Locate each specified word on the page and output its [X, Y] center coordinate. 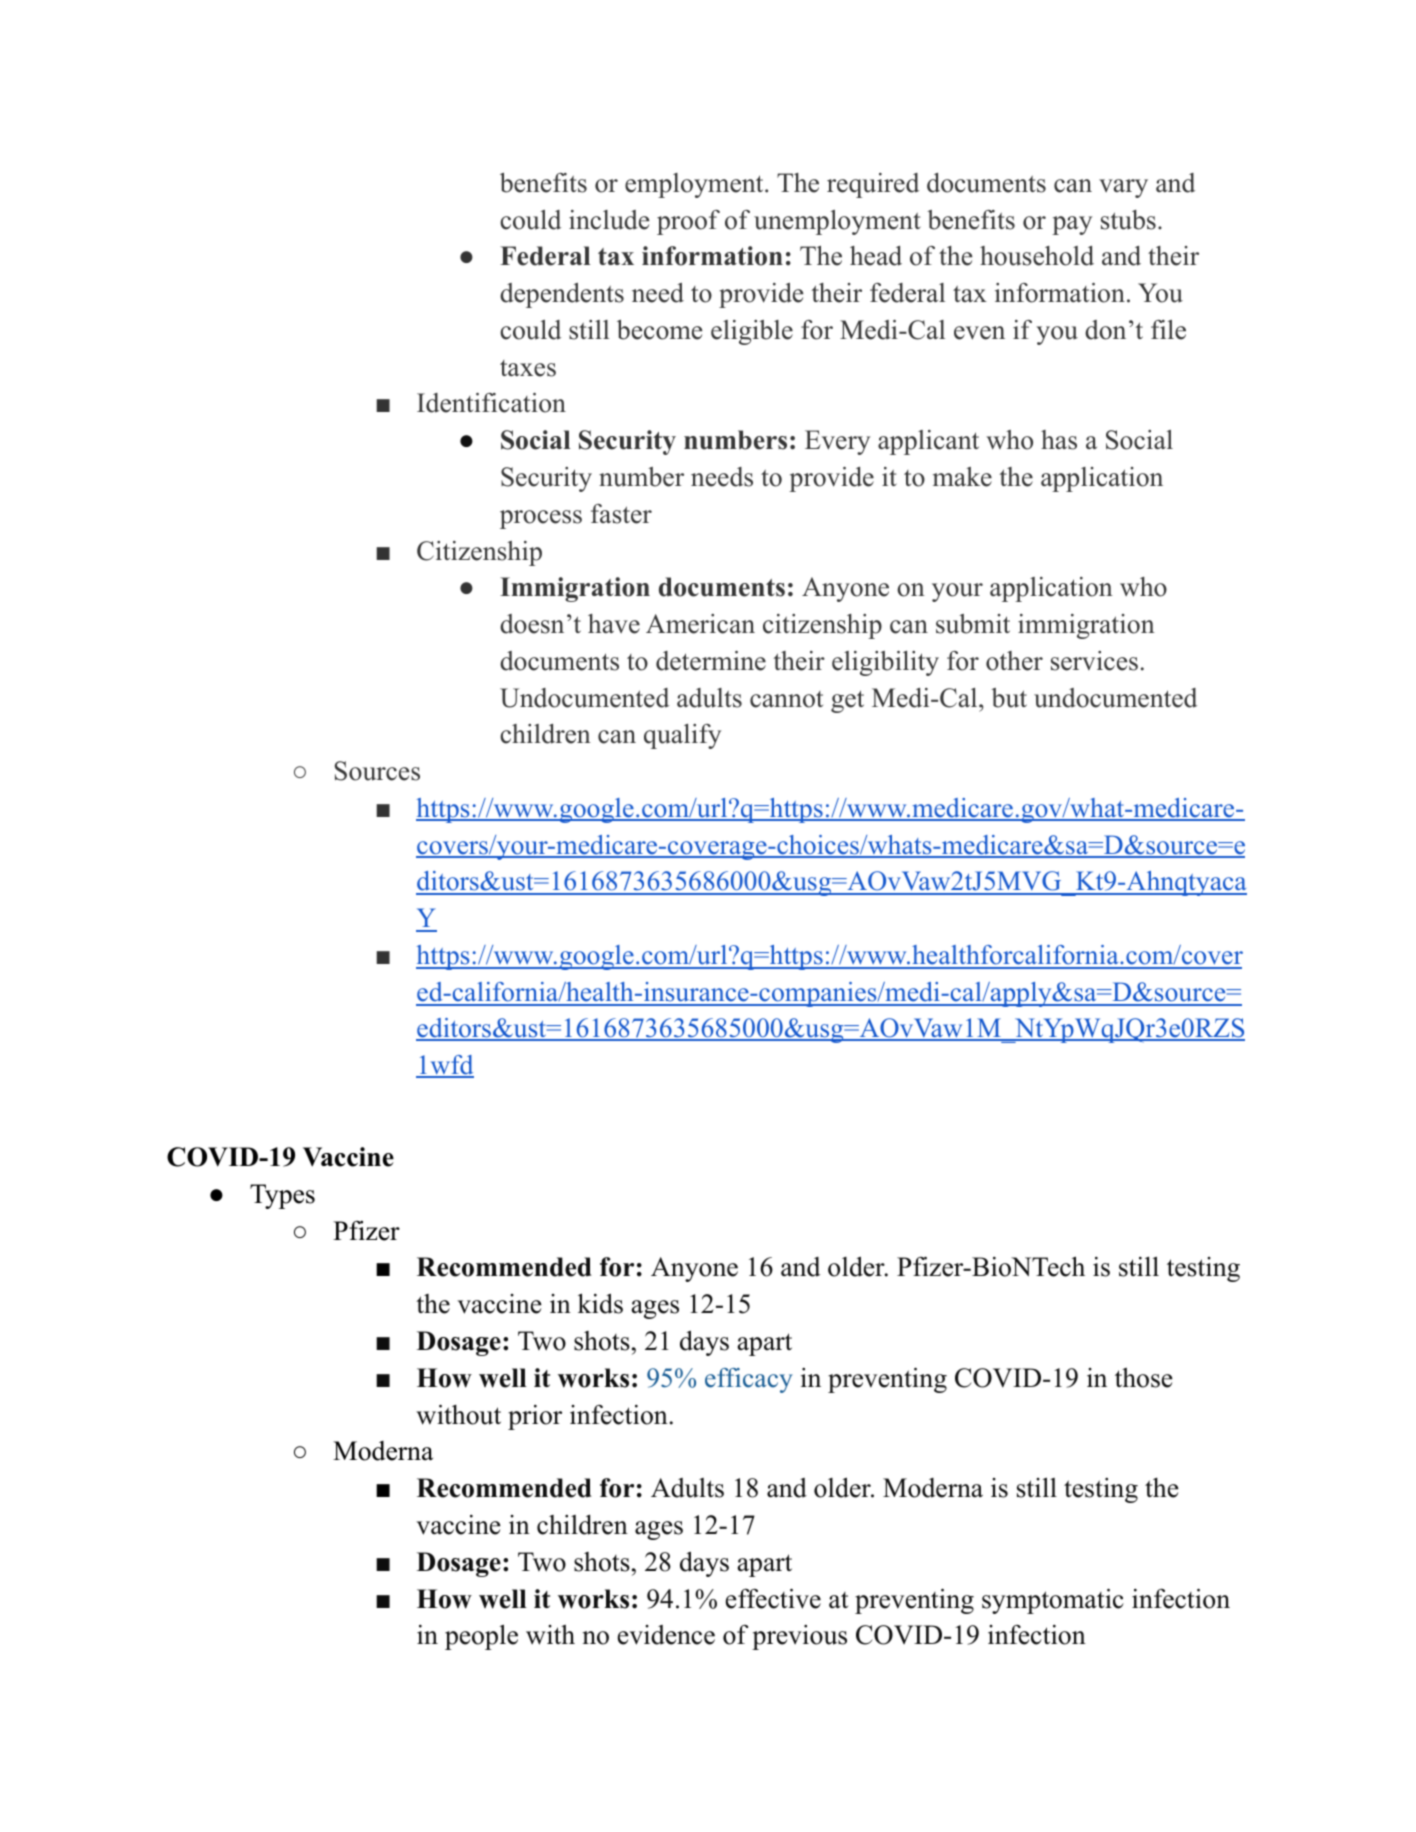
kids [600, 1303]
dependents [562, 295]
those [1144, 1377]
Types [282, 1196]
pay [1072, 225]
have [614, 624]
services [1094, 661]
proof [688, 222]
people [481, 1637]
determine [711, 661]
